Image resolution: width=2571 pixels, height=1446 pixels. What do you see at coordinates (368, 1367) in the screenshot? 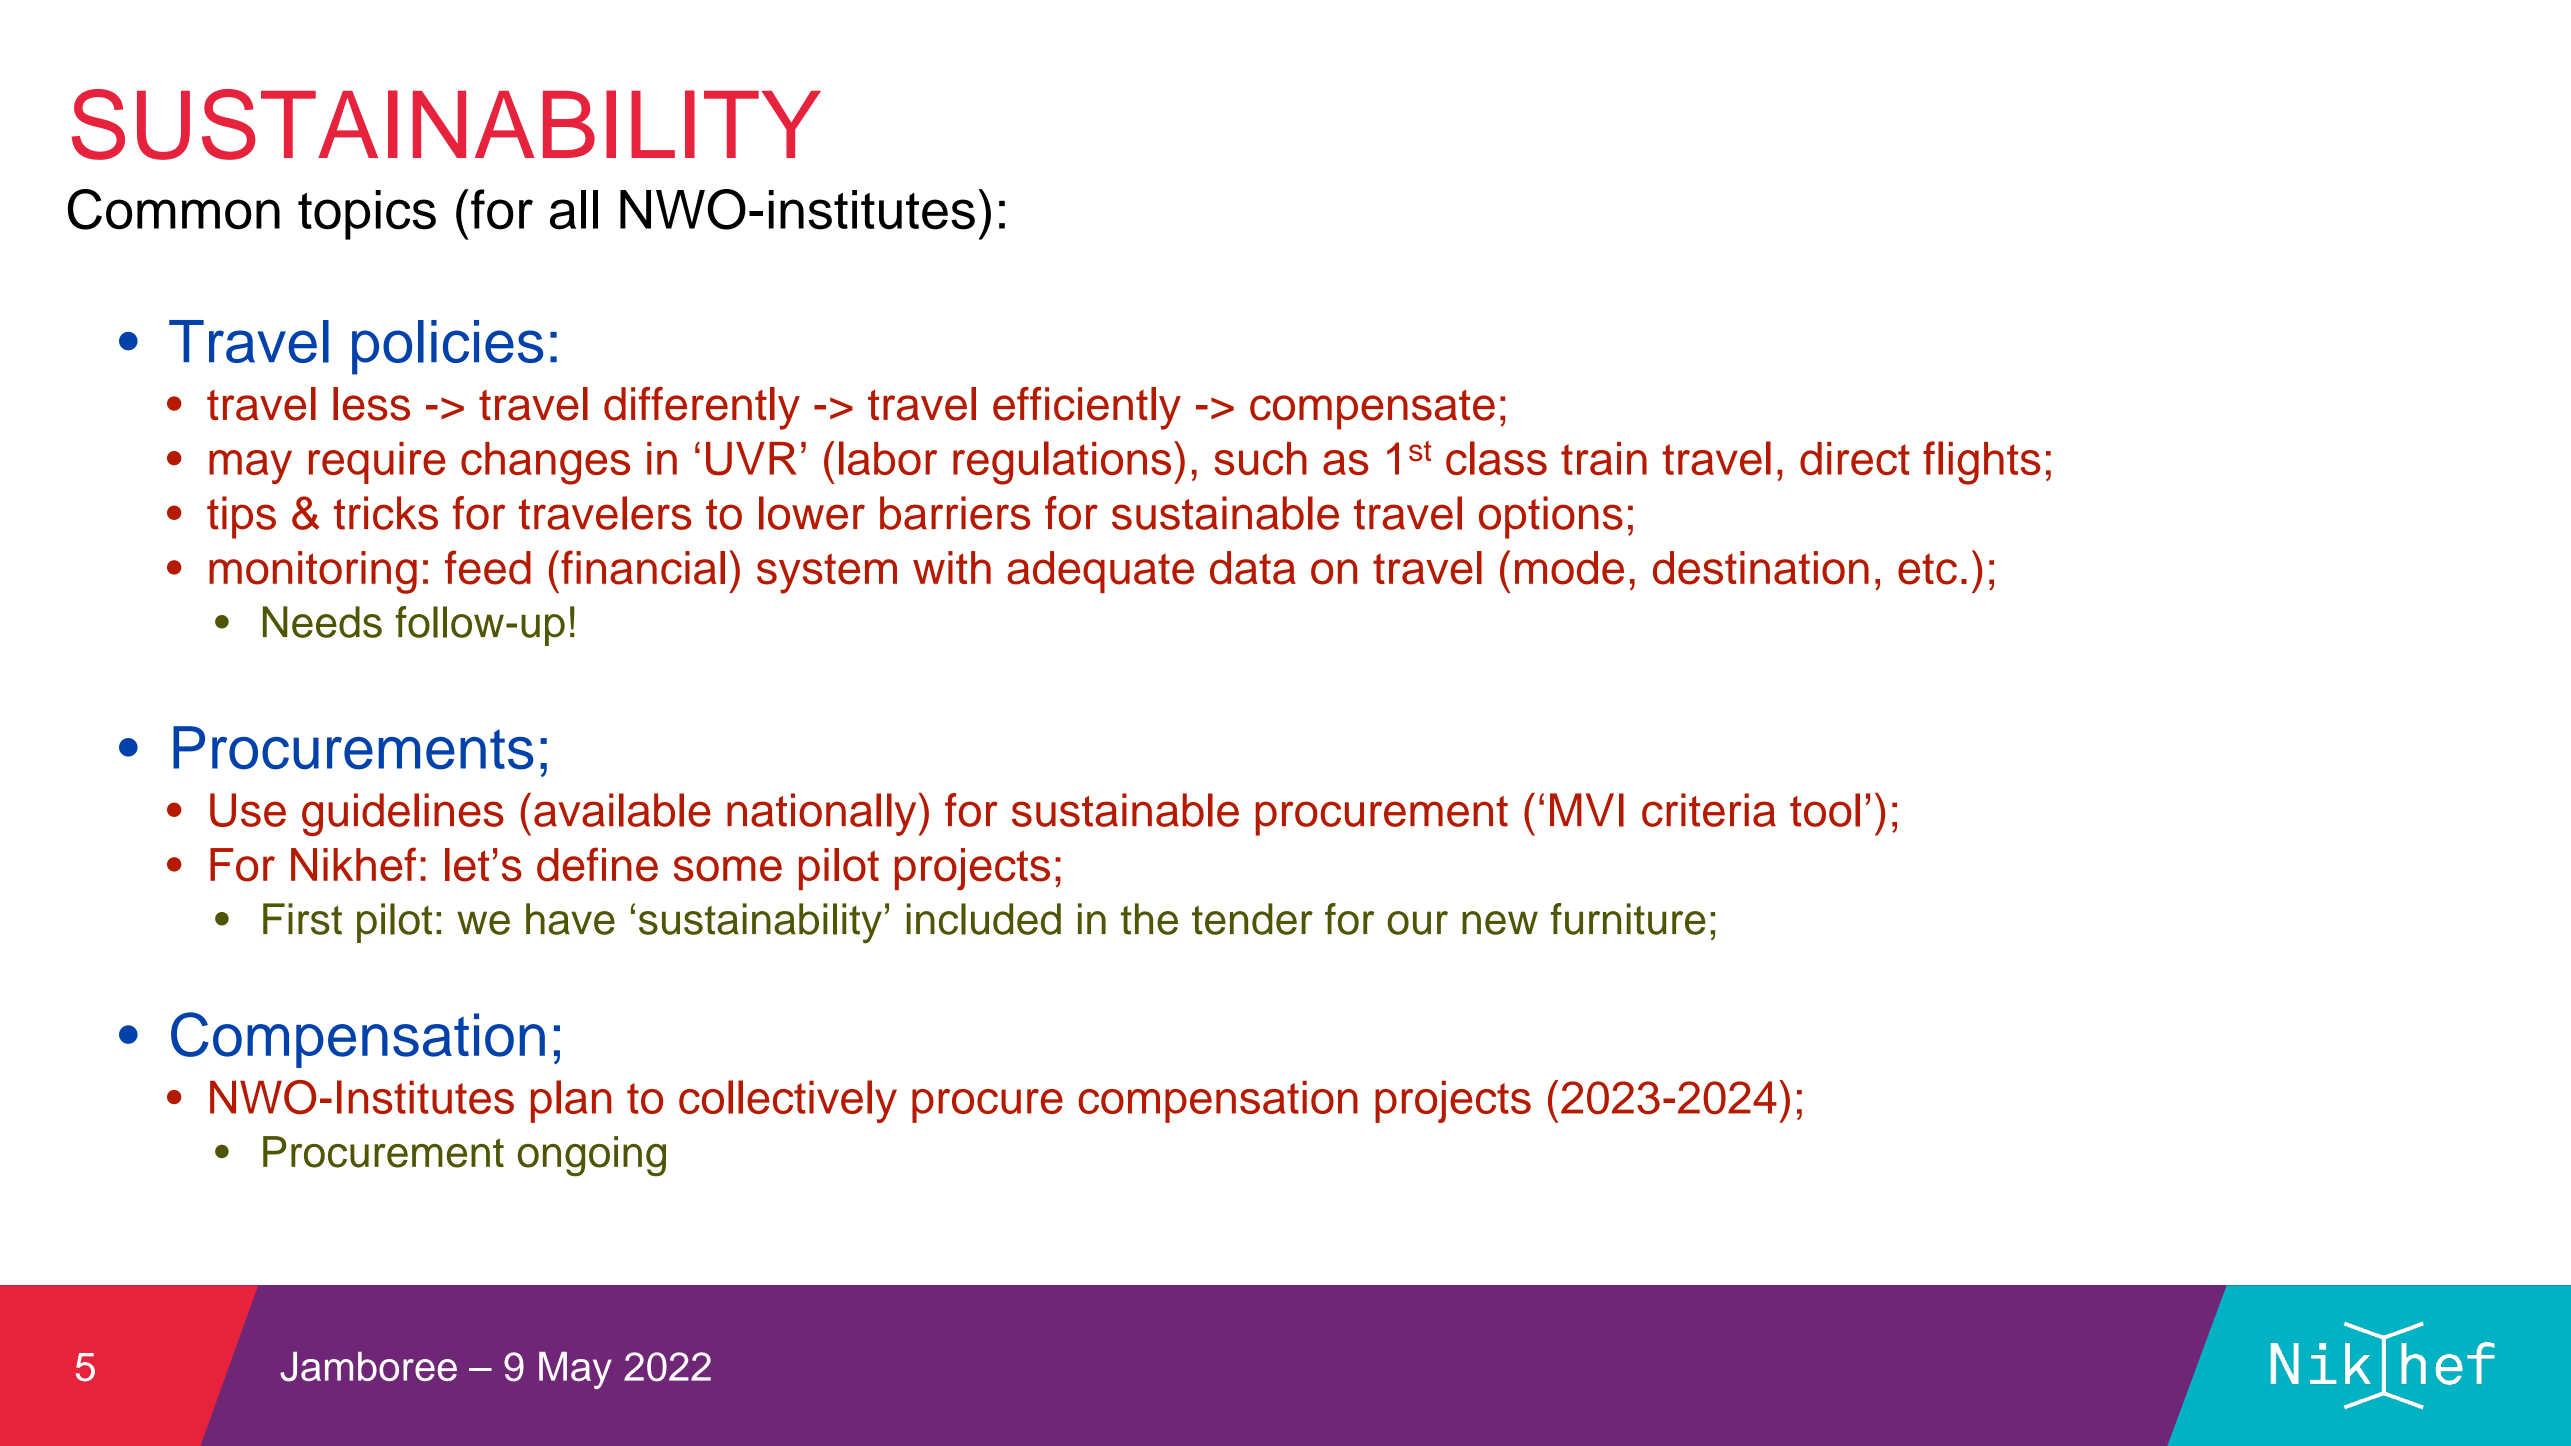
I see `Jamboree` at bounding box center [368, 1367].
